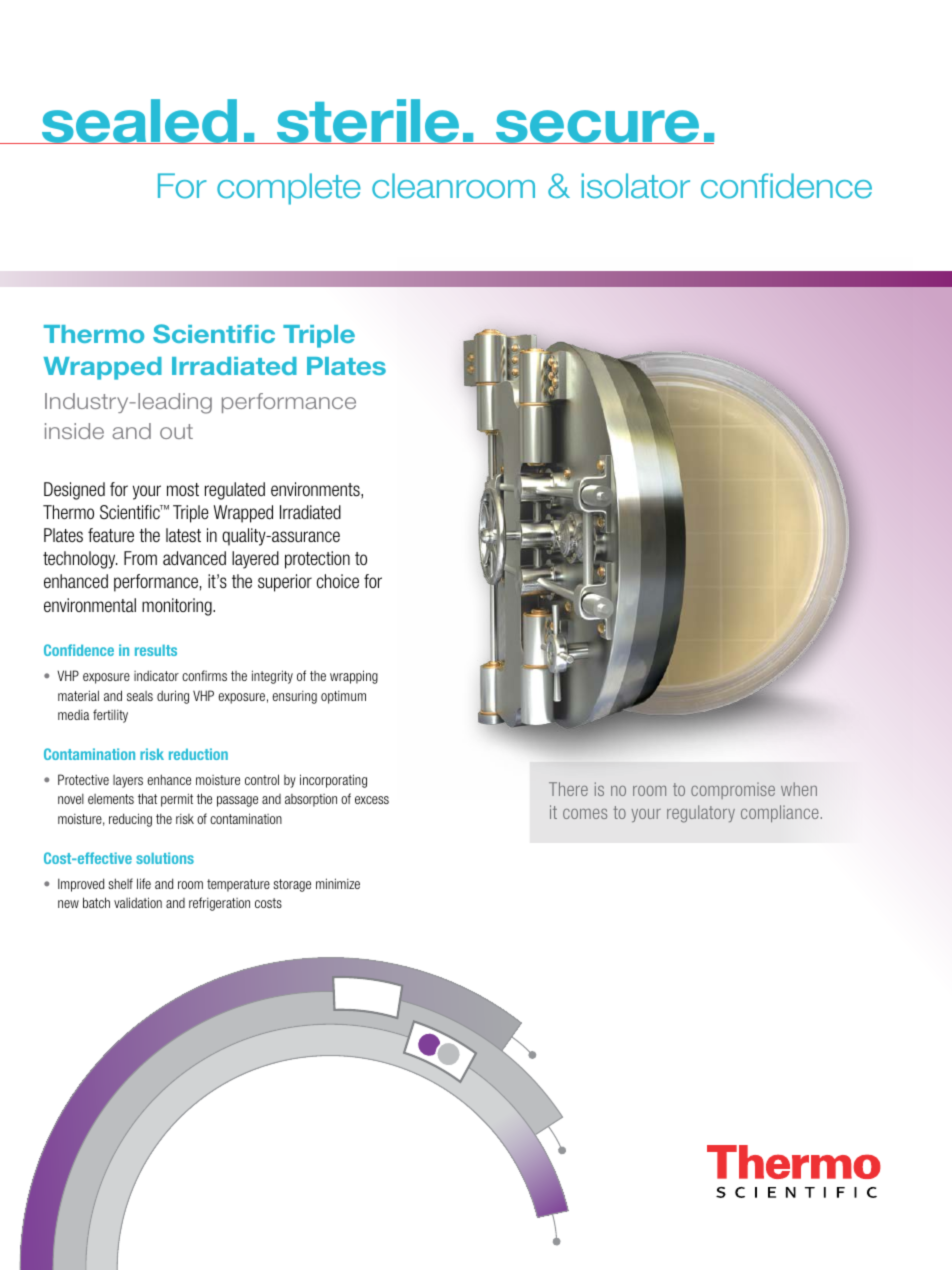 The height and width of the screenshot is (1270, 952). I want to click on sealed, so click(140, 121).
